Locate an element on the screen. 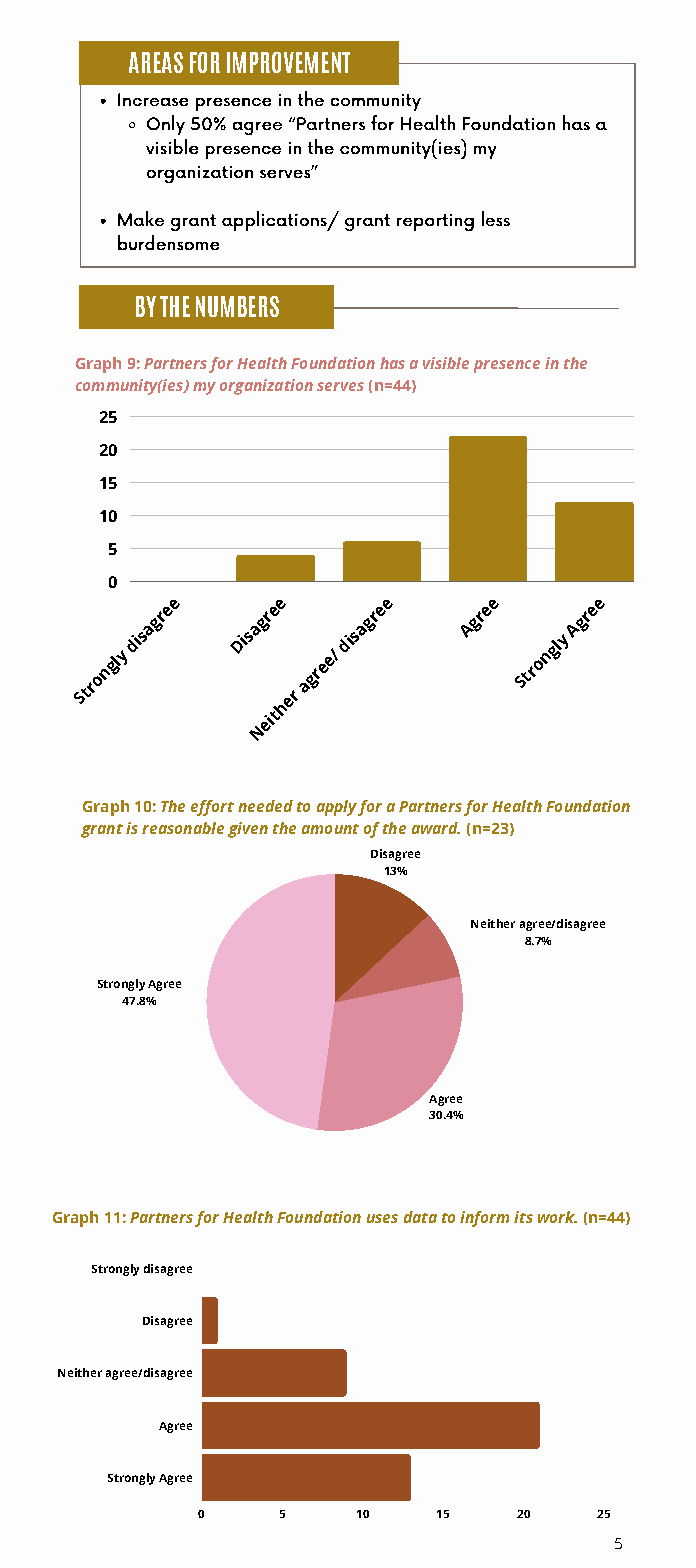 The height and width of the screenshot is (1568, 696). Only is located at coordinates (166, 125).
